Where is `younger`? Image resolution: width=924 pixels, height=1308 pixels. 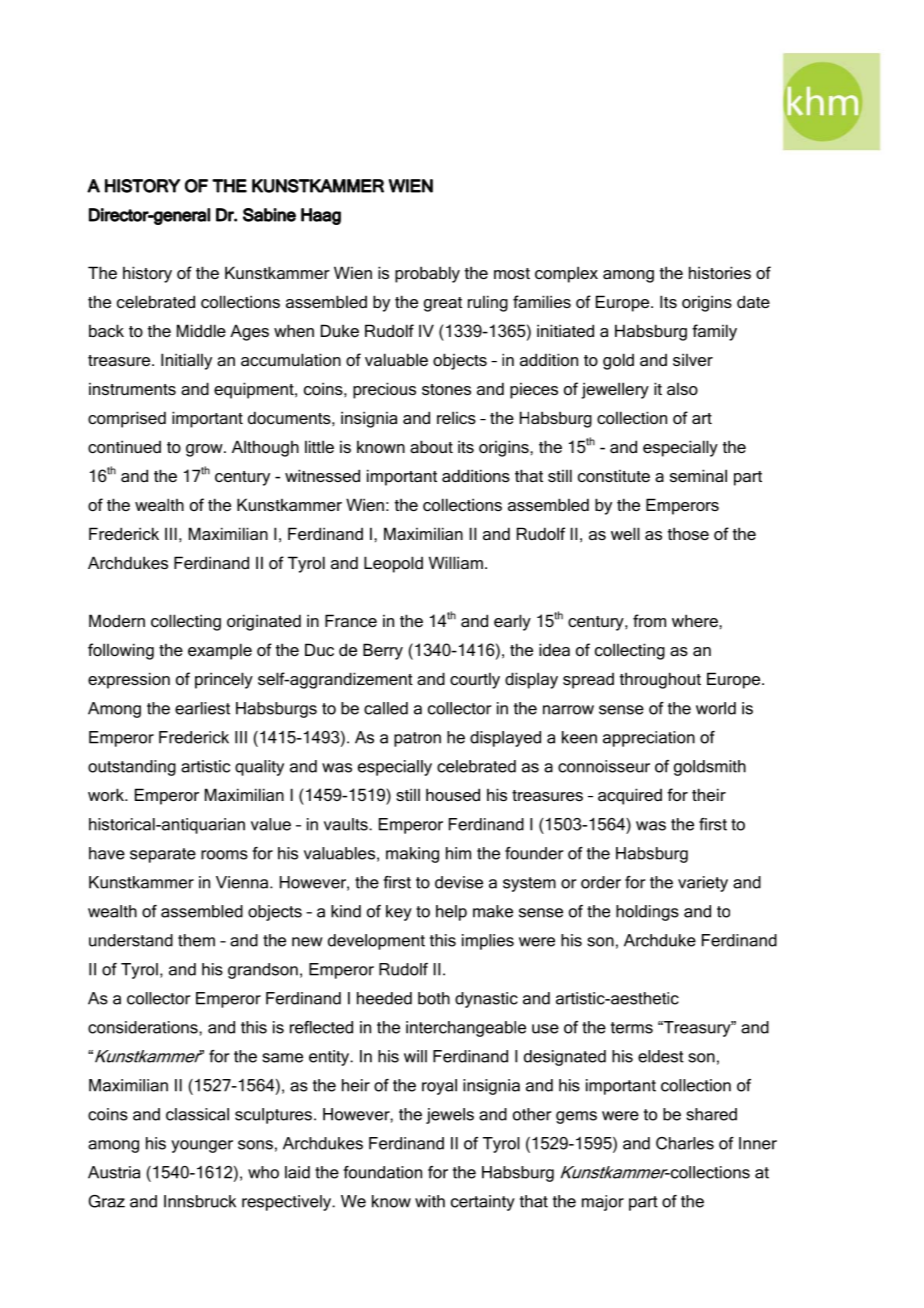
younger is located at coordinates (202, 1146).
